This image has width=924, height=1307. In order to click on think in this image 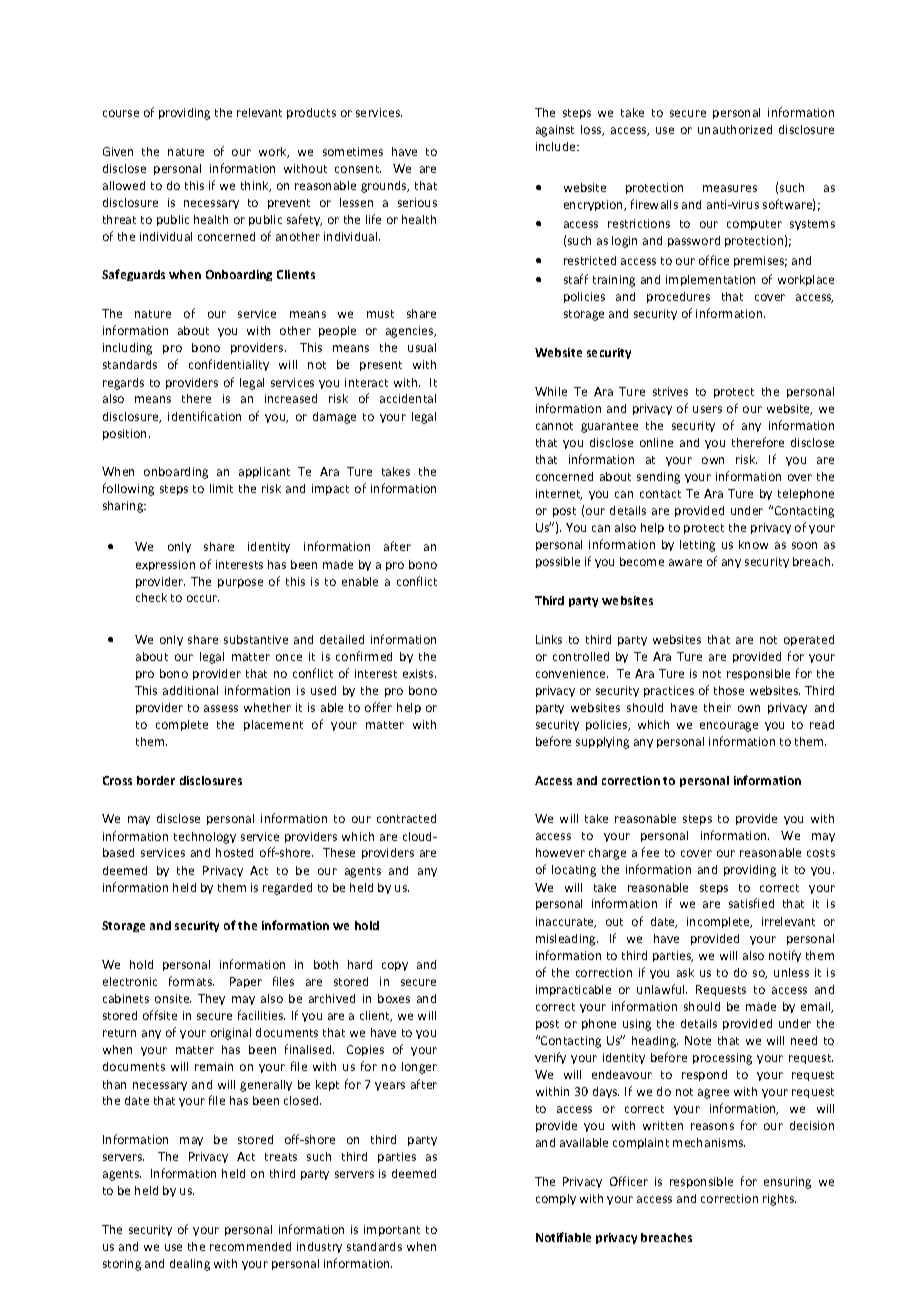, I will do `click(256, 186)`.
